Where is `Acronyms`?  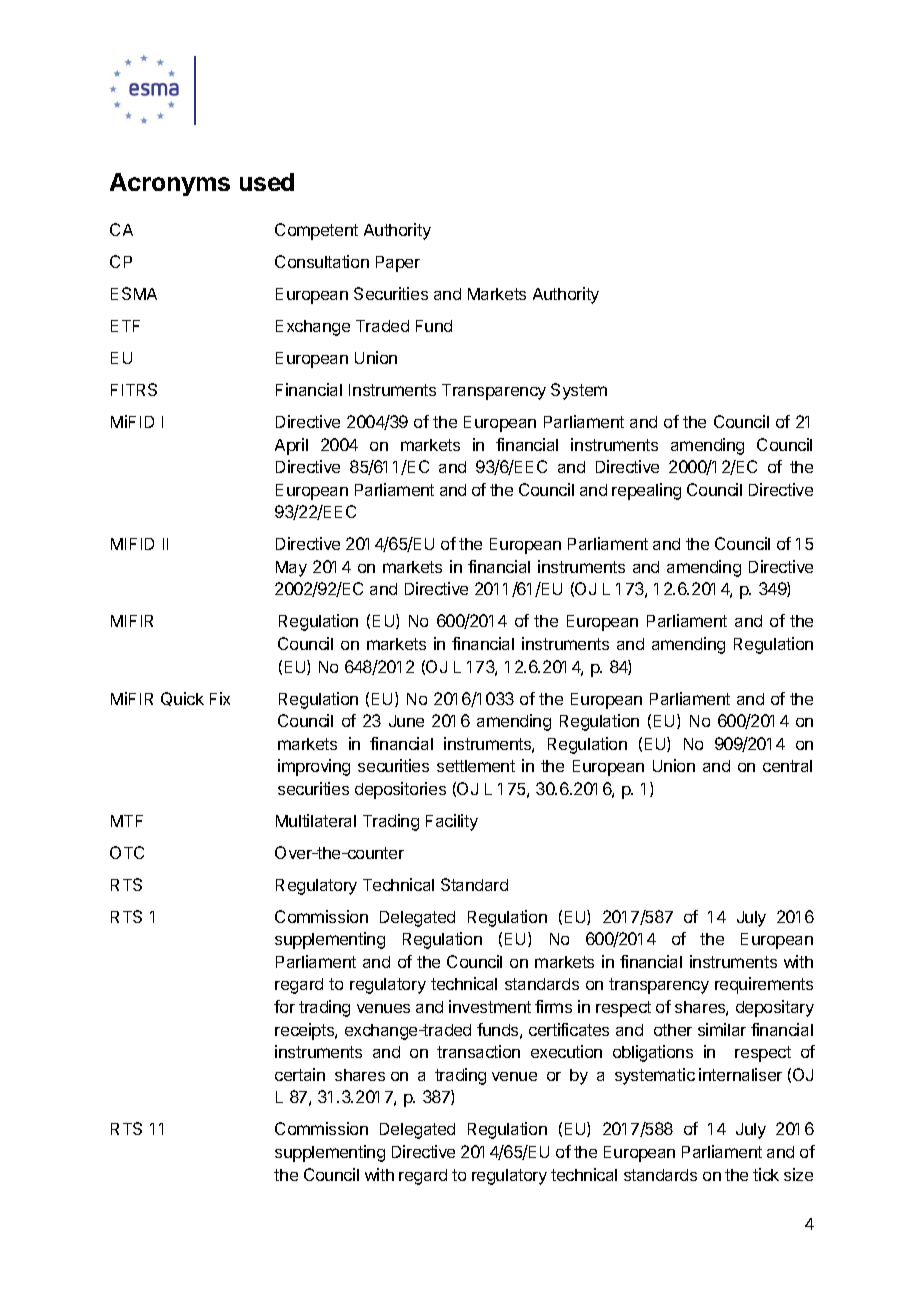 Acronyms is located at coordinates (170, 184).
